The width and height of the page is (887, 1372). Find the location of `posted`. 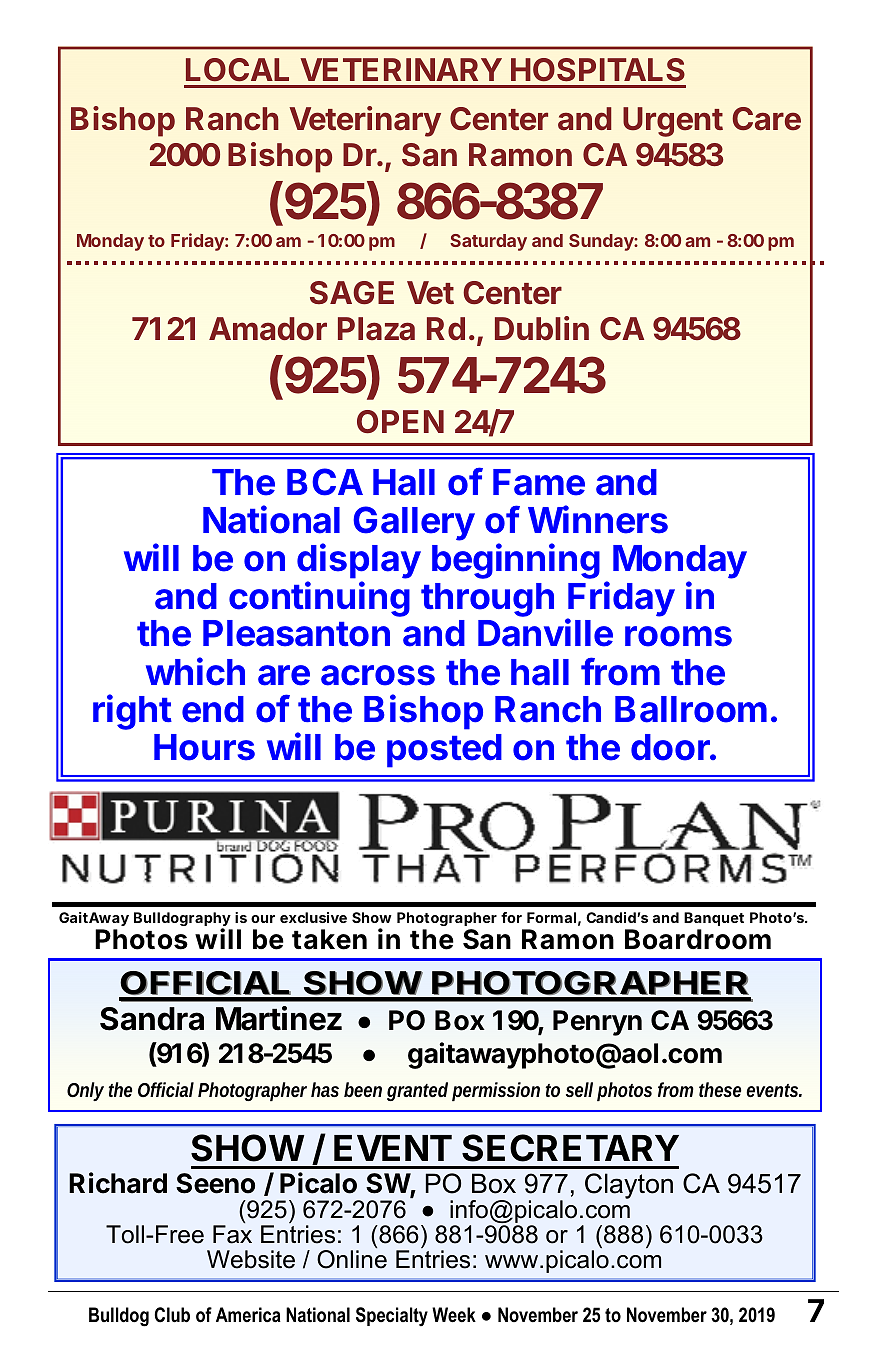

posted is located at coordinates (444, 751).
